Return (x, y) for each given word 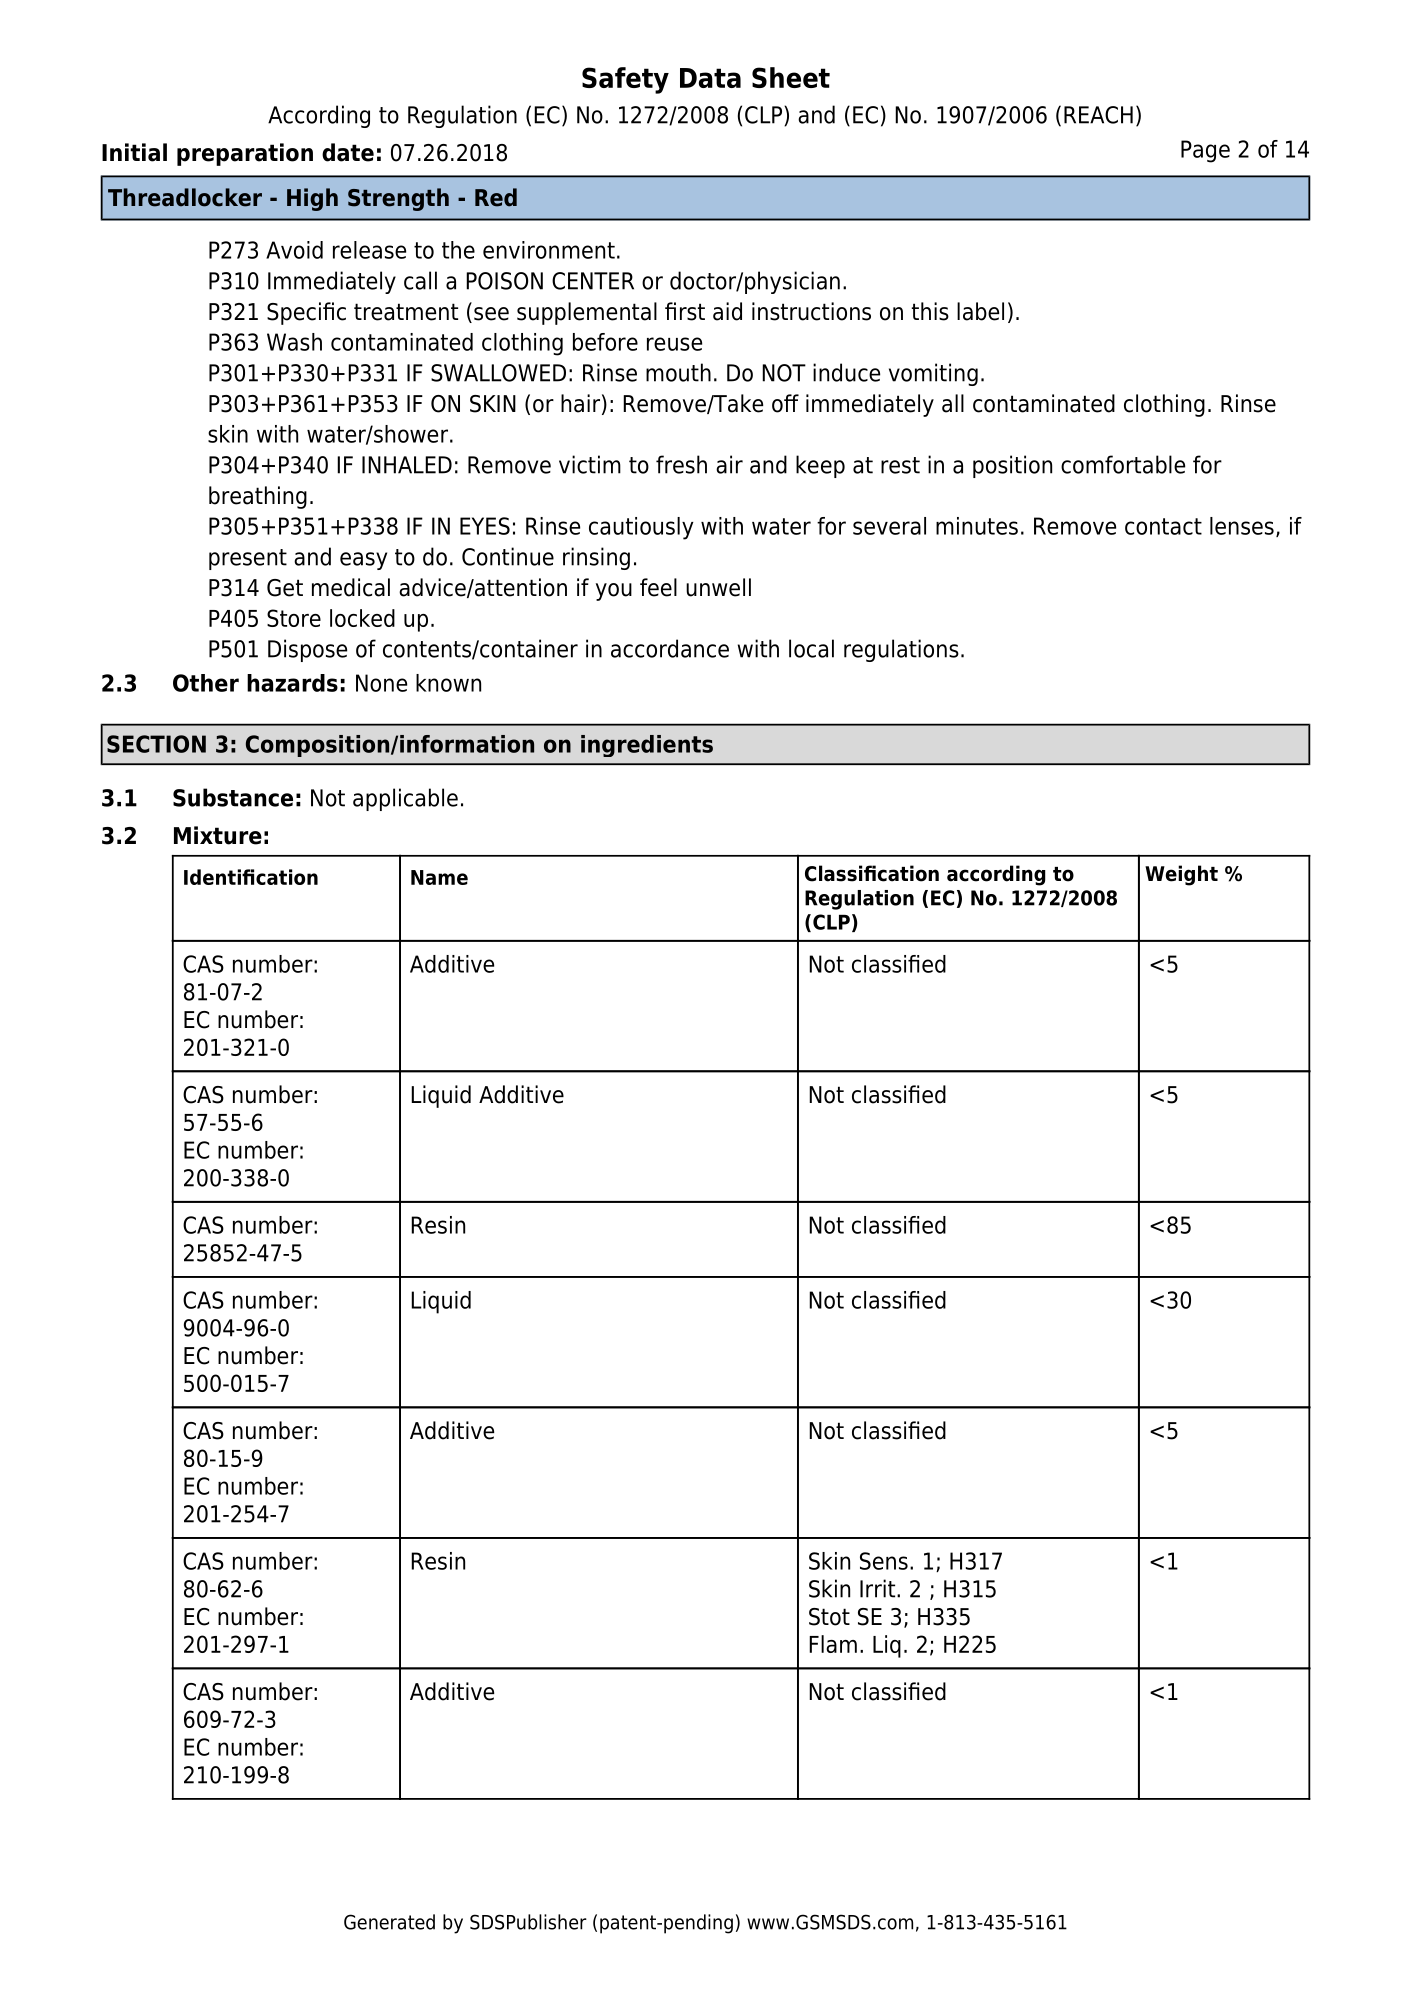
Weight (1181, 875)
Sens (884, 1561)
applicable (405, 799)
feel (658, 587)
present (248, 559)
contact (1163, 526)
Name (439, 877)
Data (710, 78)
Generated (389, 1922)
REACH (1098, 115)
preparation (245, 154)
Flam (833, 1644)
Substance (233, 797)
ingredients (647, 746)
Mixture (218, 835)
